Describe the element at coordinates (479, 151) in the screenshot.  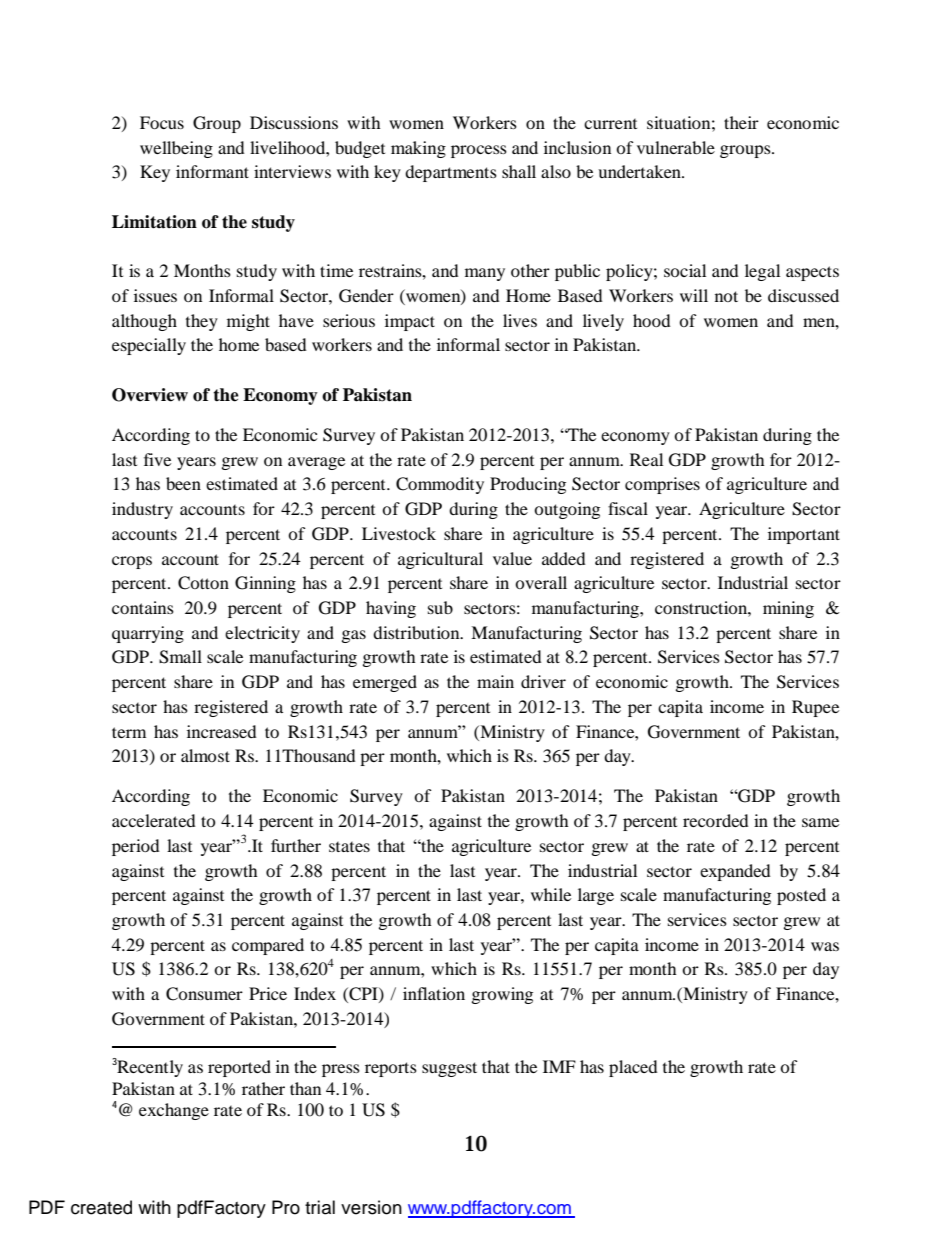
I see `process` at that location.
